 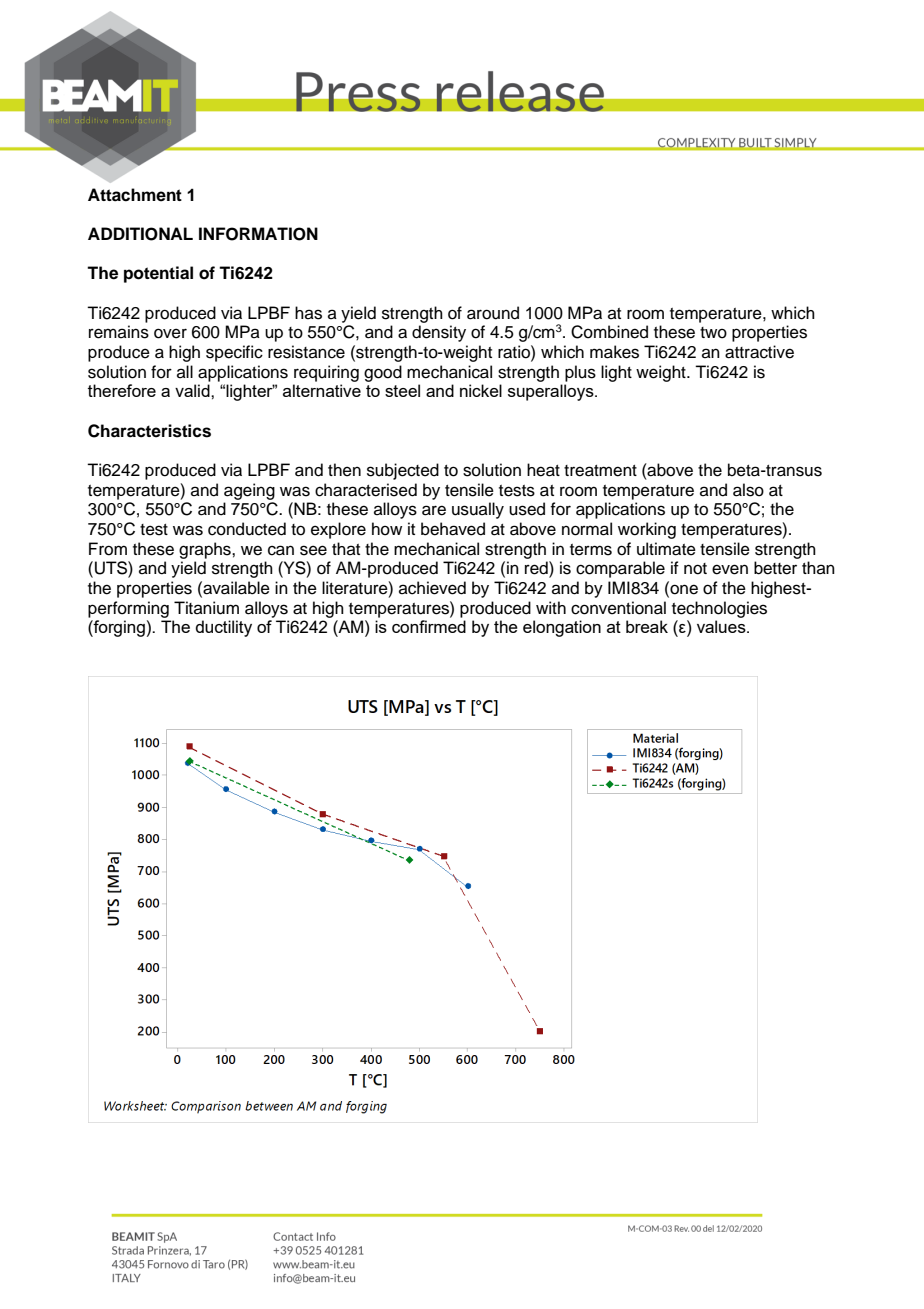 I want to click on ductility, so click(x=224, y=628).
